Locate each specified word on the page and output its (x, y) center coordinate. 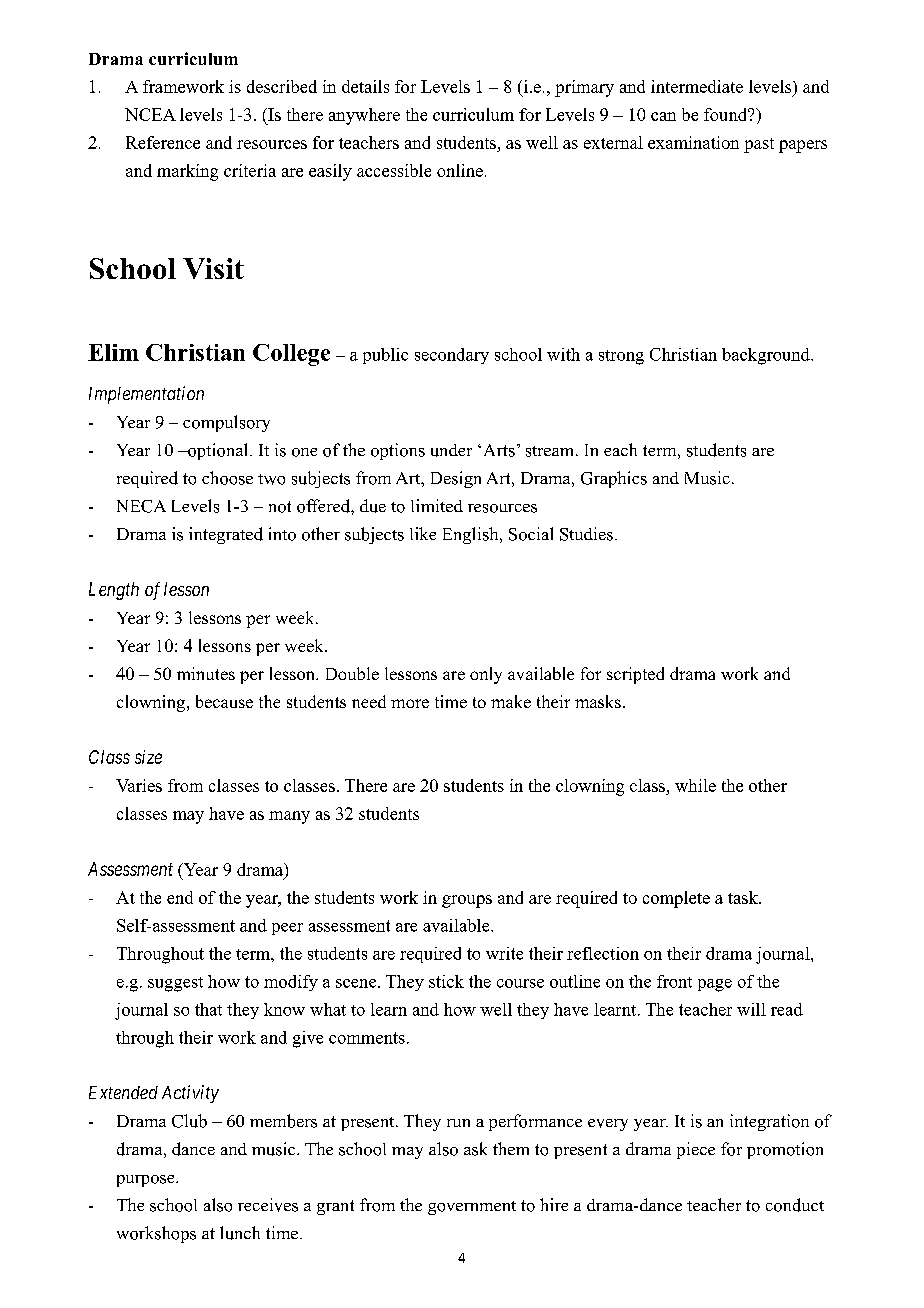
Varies (139, 785)
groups (467, 901)
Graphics (614, 479)
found (727, 114)
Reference (163, 142)
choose (227, 478)
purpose (147, 1181)
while (695, 785)
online (460, 170)
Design (456, 479)
